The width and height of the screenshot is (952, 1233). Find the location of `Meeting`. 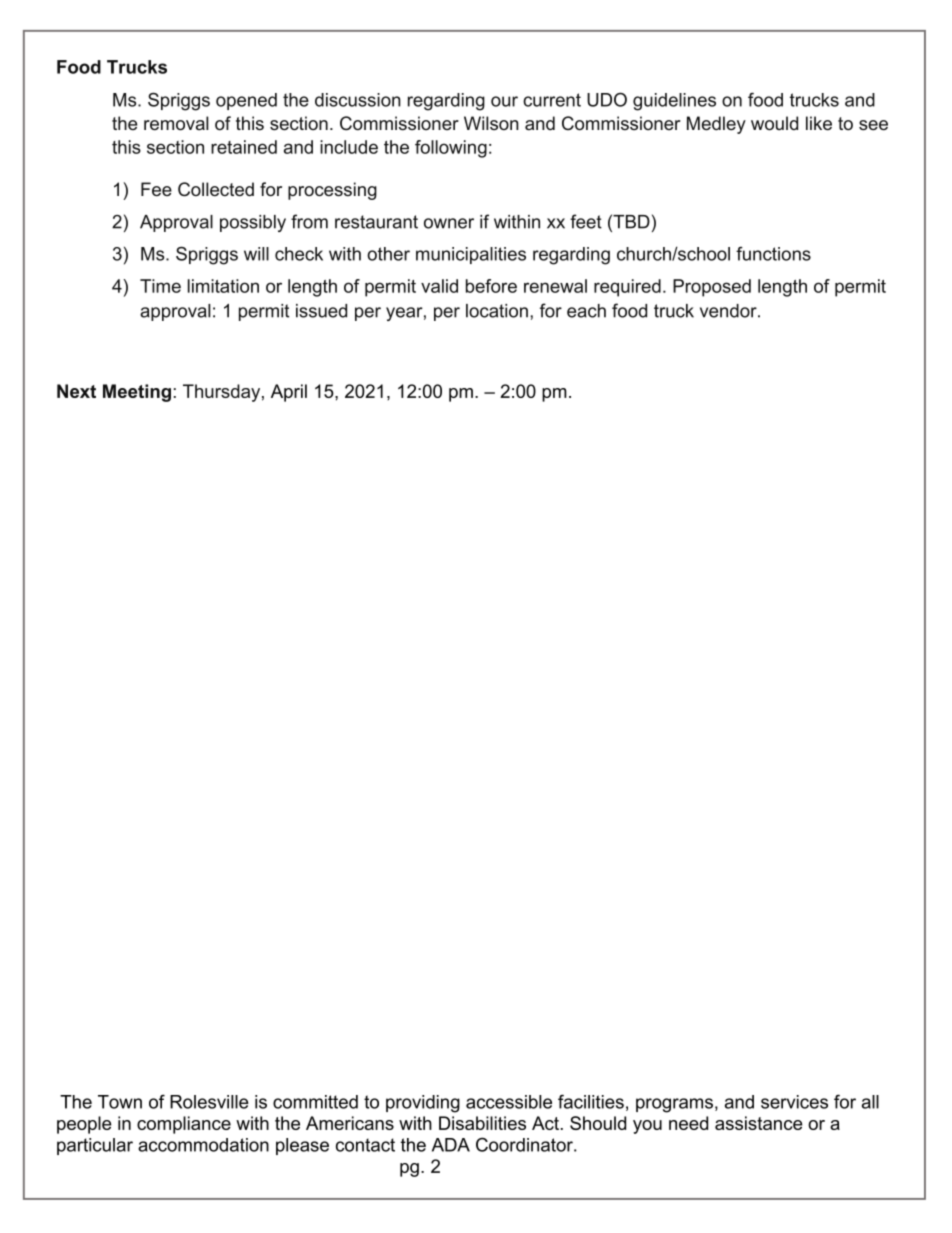

Meeting is located at coordinates (137, 393).
